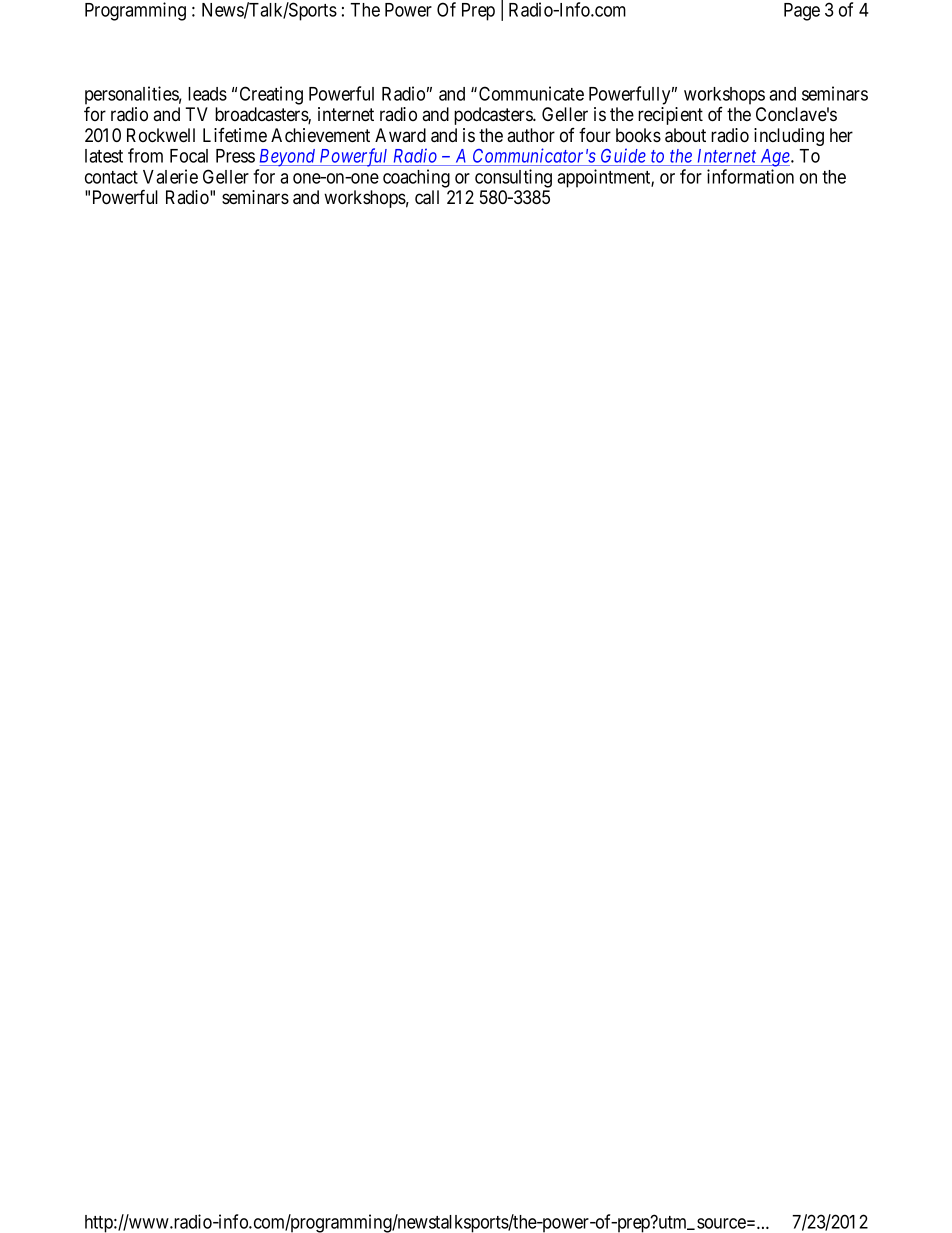  I want to click on Communicate, so click(531, 93).
